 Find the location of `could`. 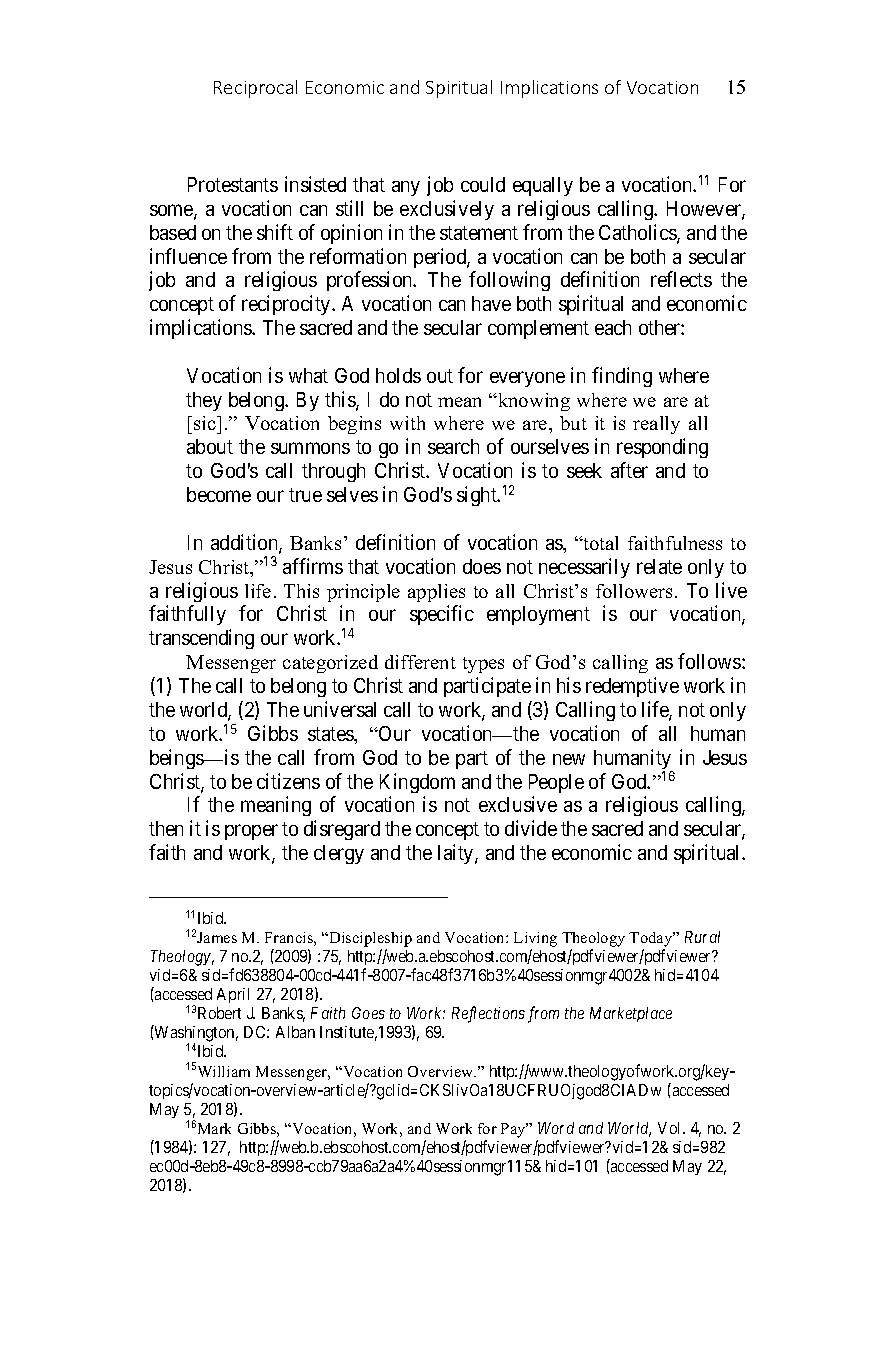

could is located at coordinates (483, 184).
